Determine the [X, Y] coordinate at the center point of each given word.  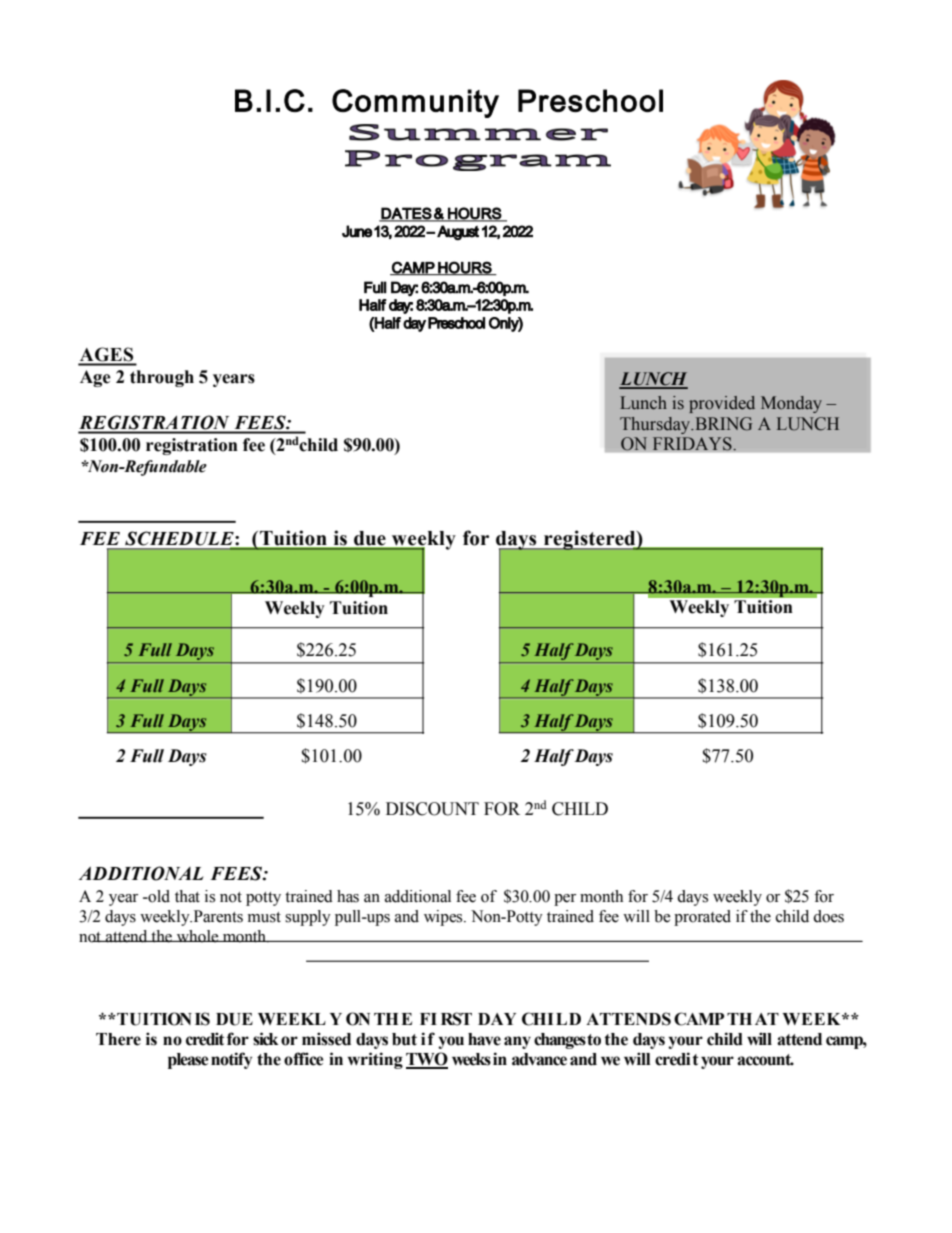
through [162, 378]
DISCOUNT [432, 809]
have [484, 1039]
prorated [702, 918]
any [517, 1042]
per [565, 900]
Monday [791, 404]
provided [722, 404]
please [188, 1061]
